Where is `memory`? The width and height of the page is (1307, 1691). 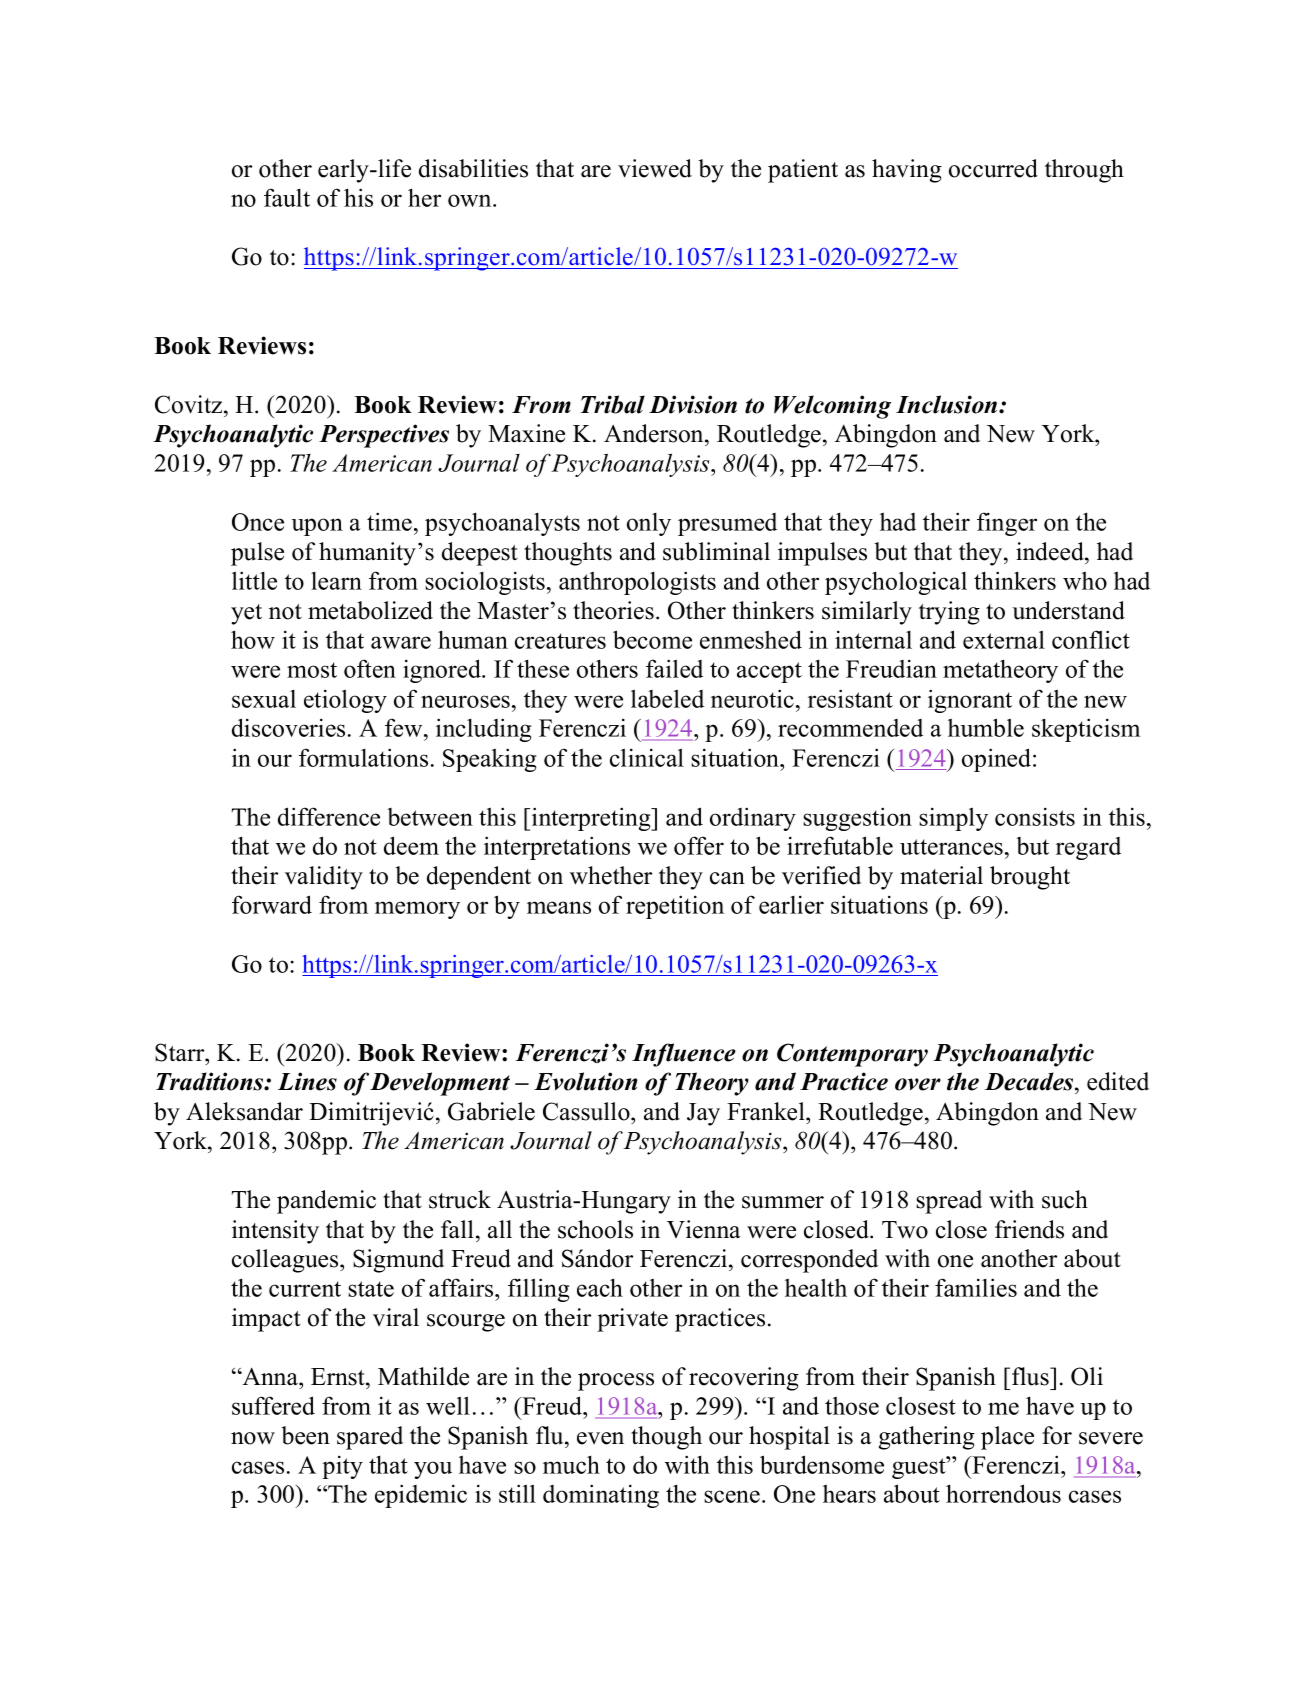 memory is located at coordinates (417, 910).
